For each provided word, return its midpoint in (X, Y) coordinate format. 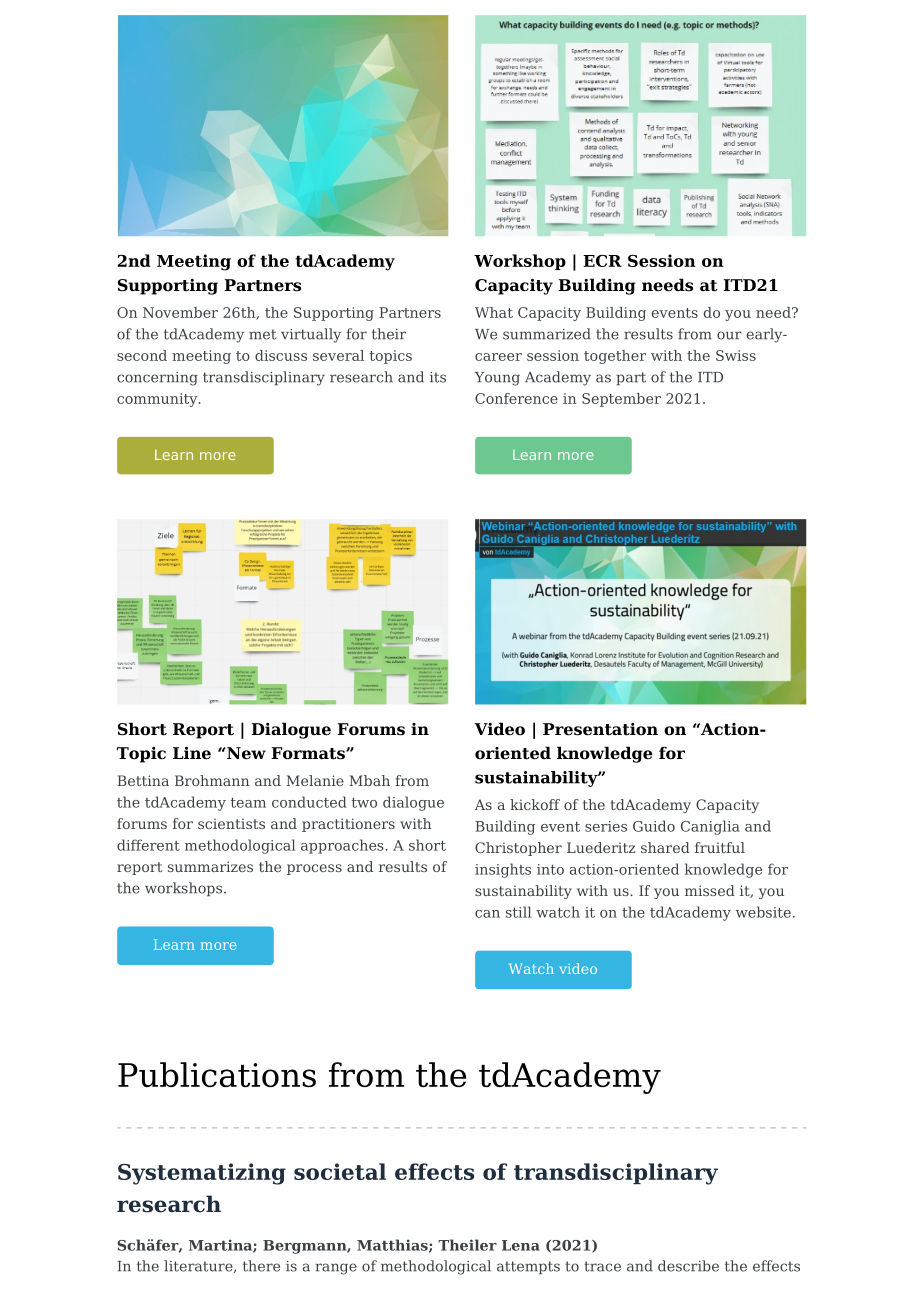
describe (688, 1266)
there (261, 1266)
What (494, 312)
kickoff (535, 804)
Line (192, 753)
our (729, 335)
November (180, 312)
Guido (654, 826)
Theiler (467, 1245)
